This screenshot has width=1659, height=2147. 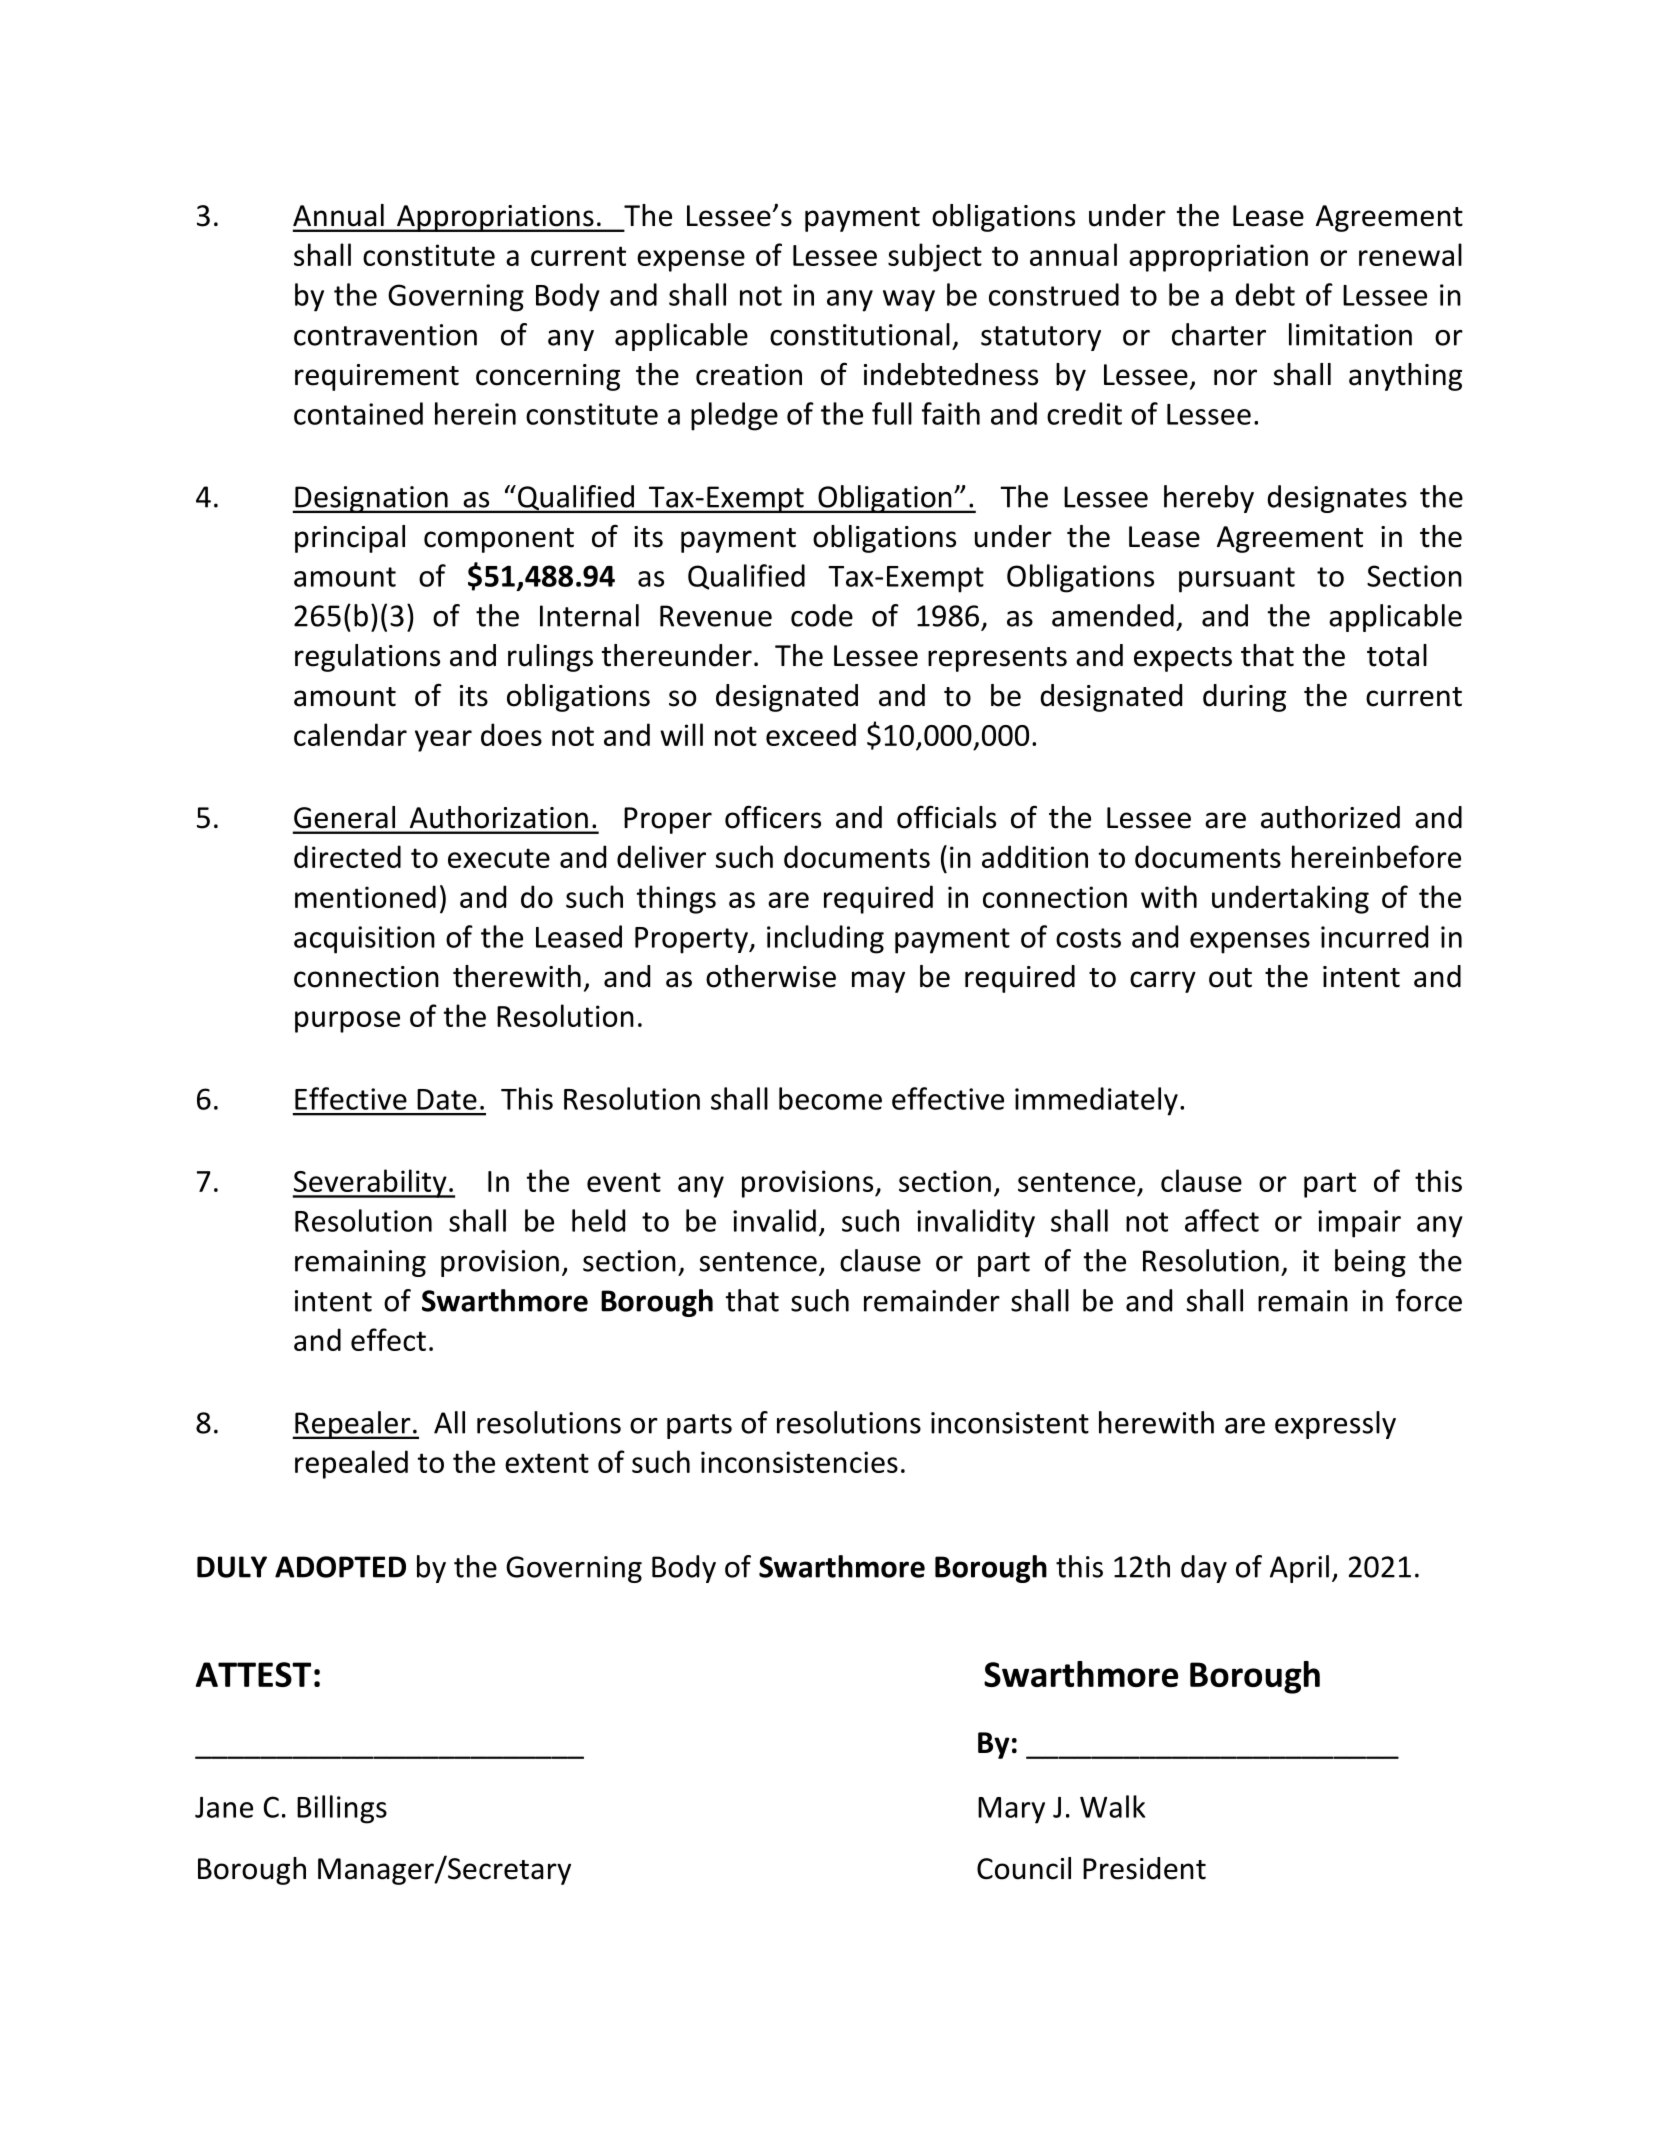 I want to click on Severability, so click(x=371, y=1183).
